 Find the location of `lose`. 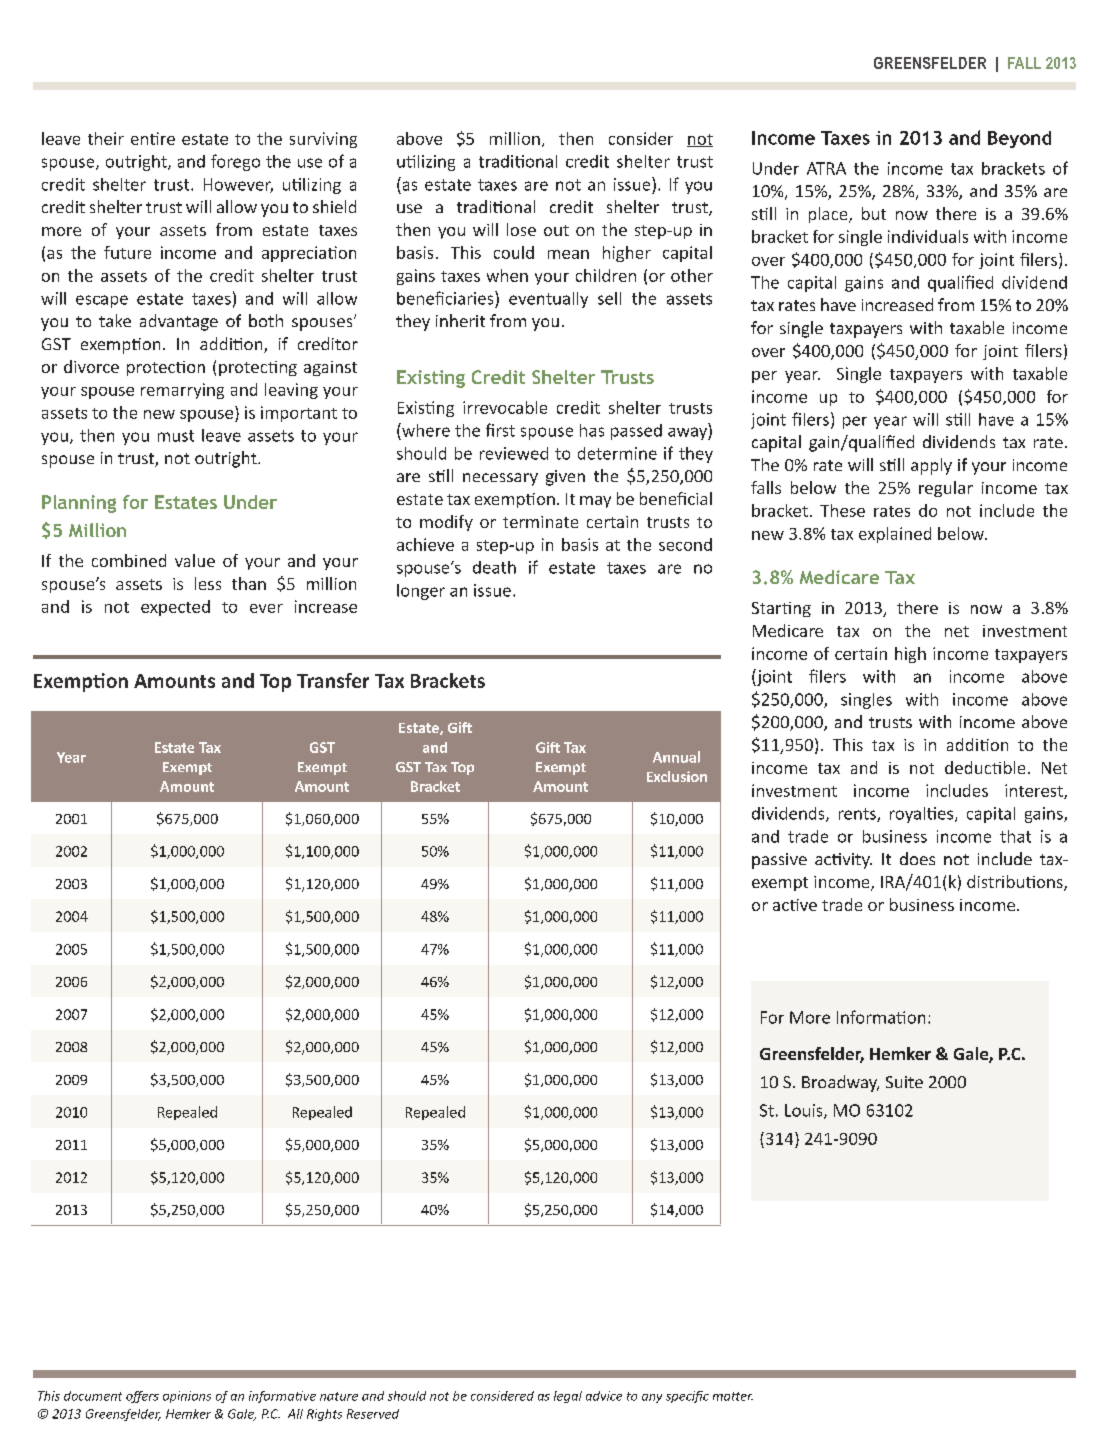

lose is located at coordinates (521, 229).
